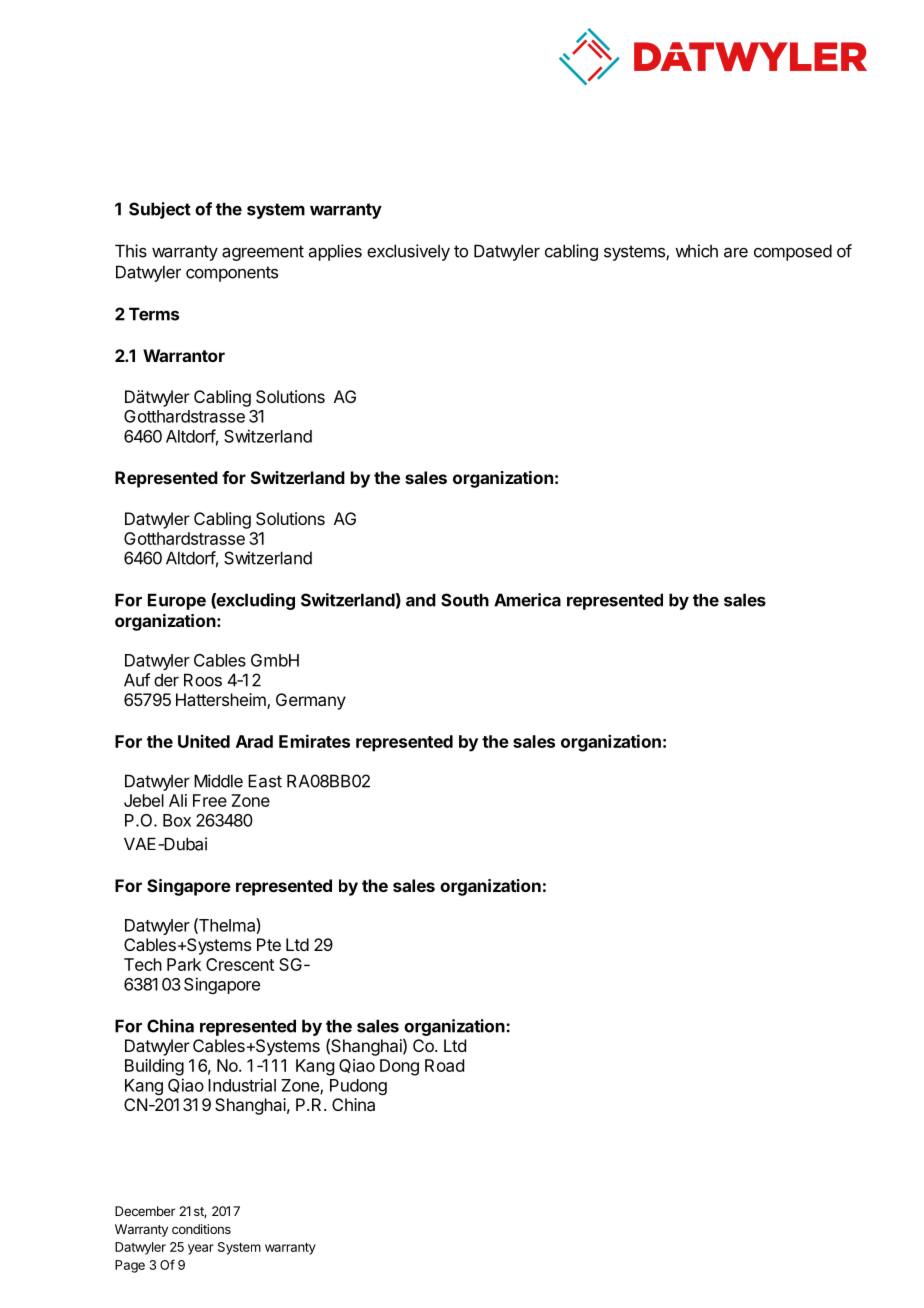  Describe the element at coordinates (444, 1065) in the image. I see `Road` at that location.
